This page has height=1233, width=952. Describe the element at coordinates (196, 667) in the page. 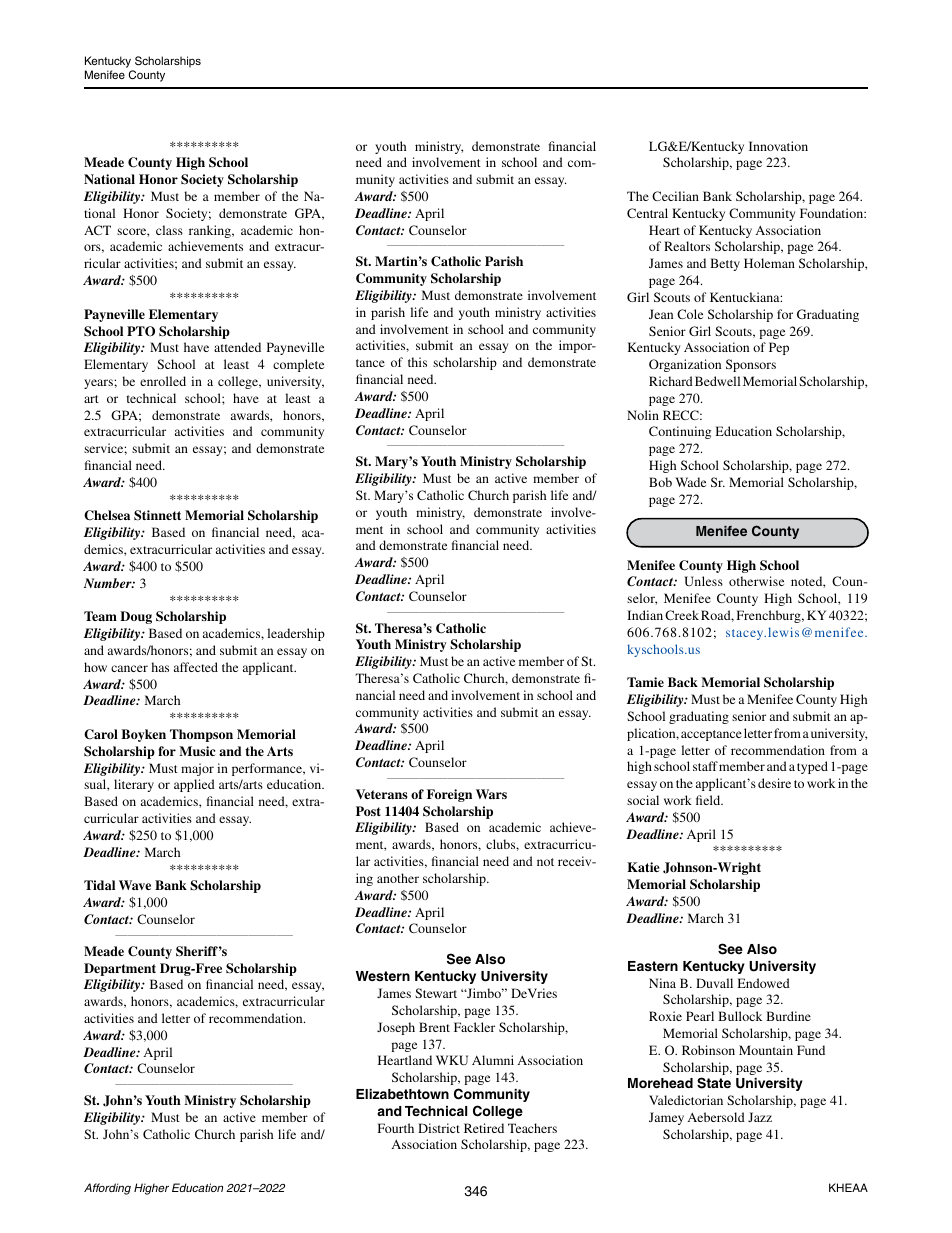

I see `affected` at that location.
